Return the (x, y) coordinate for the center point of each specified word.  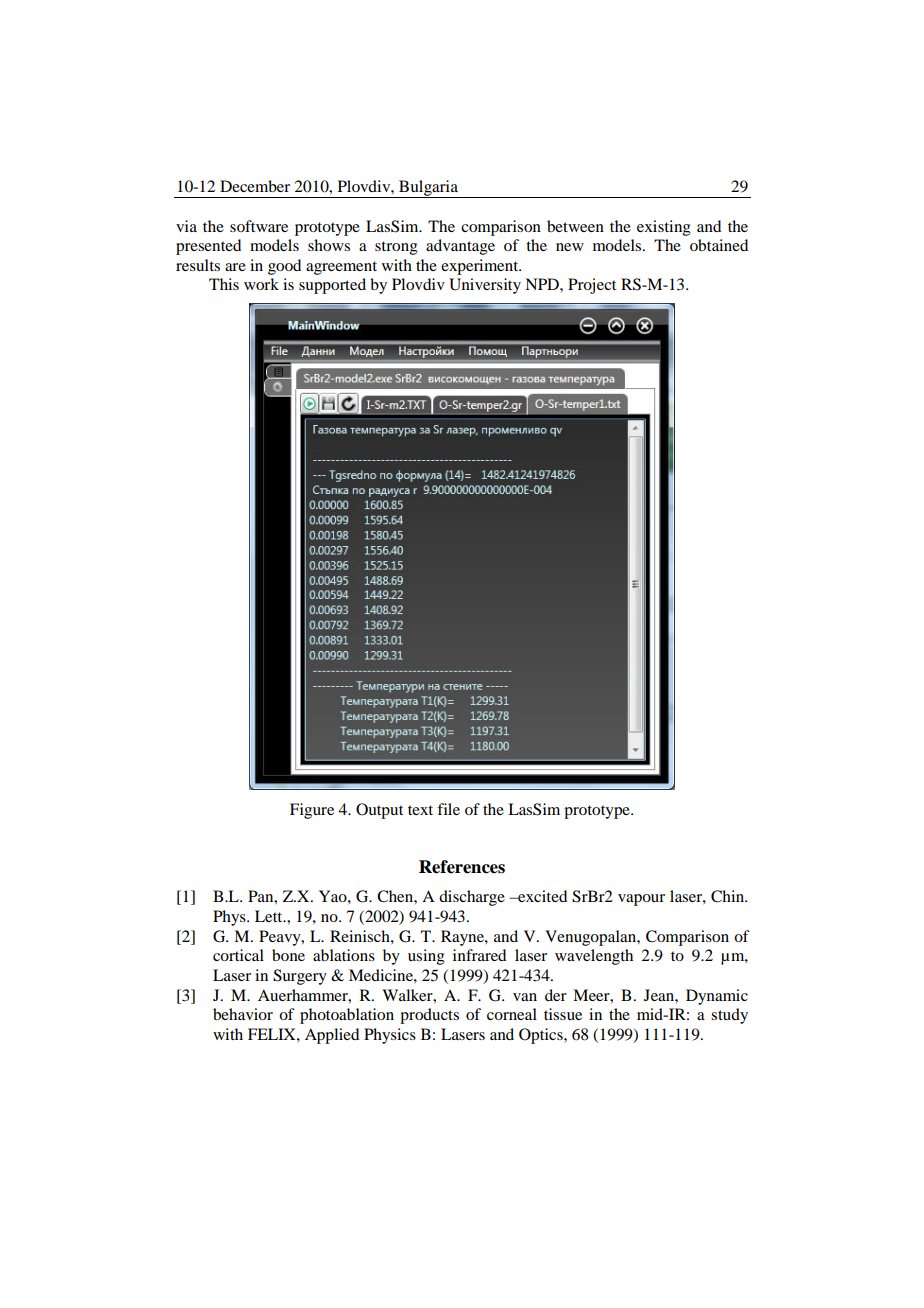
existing (664, 228)
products (429, 1016)
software (259, 226)
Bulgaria (428, 189)
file (448, 809)
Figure (312, 811)
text (420, 810)
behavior (243, 1014)
